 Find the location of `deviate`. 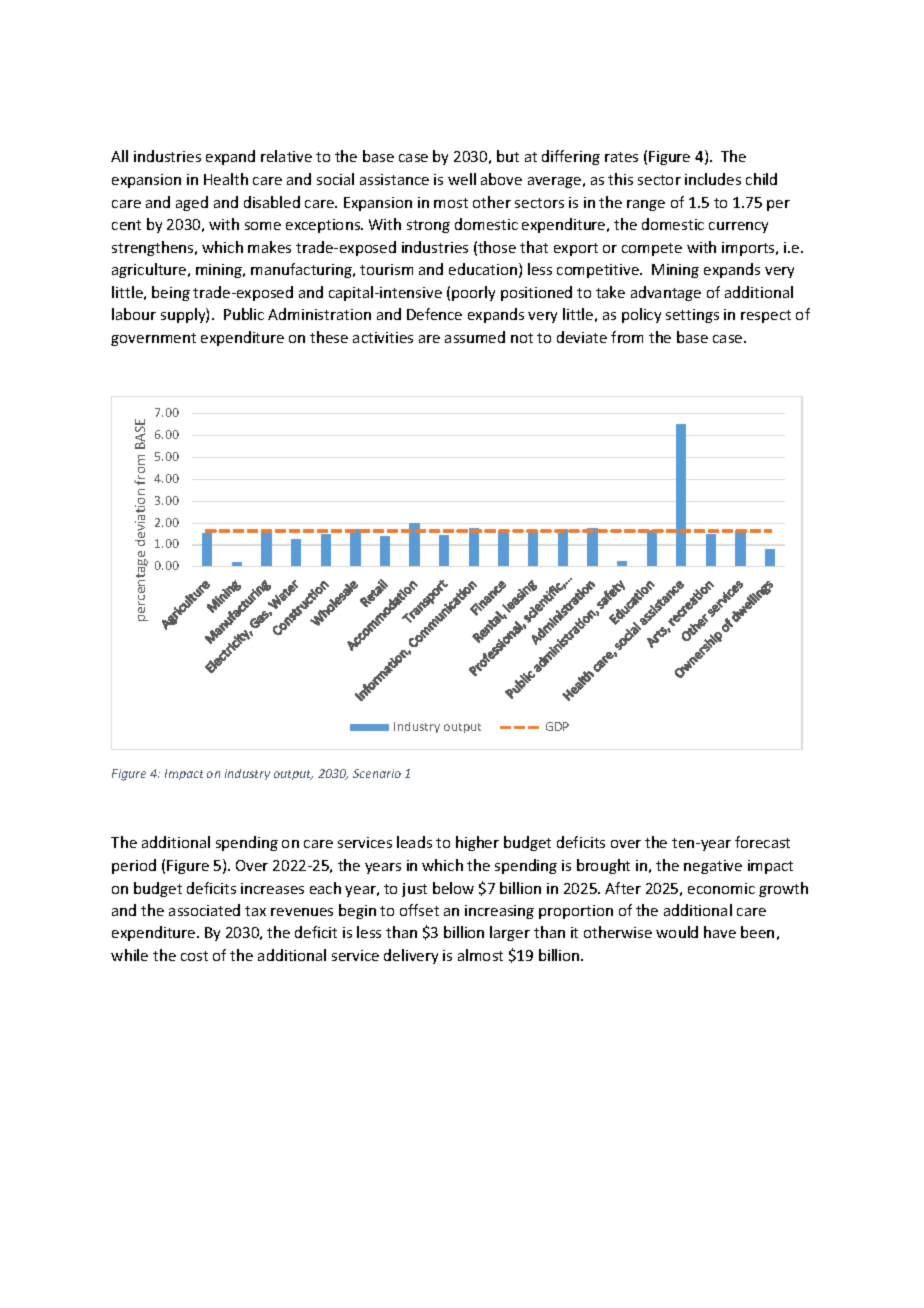

deviate is located at coordinates (582, 337).
